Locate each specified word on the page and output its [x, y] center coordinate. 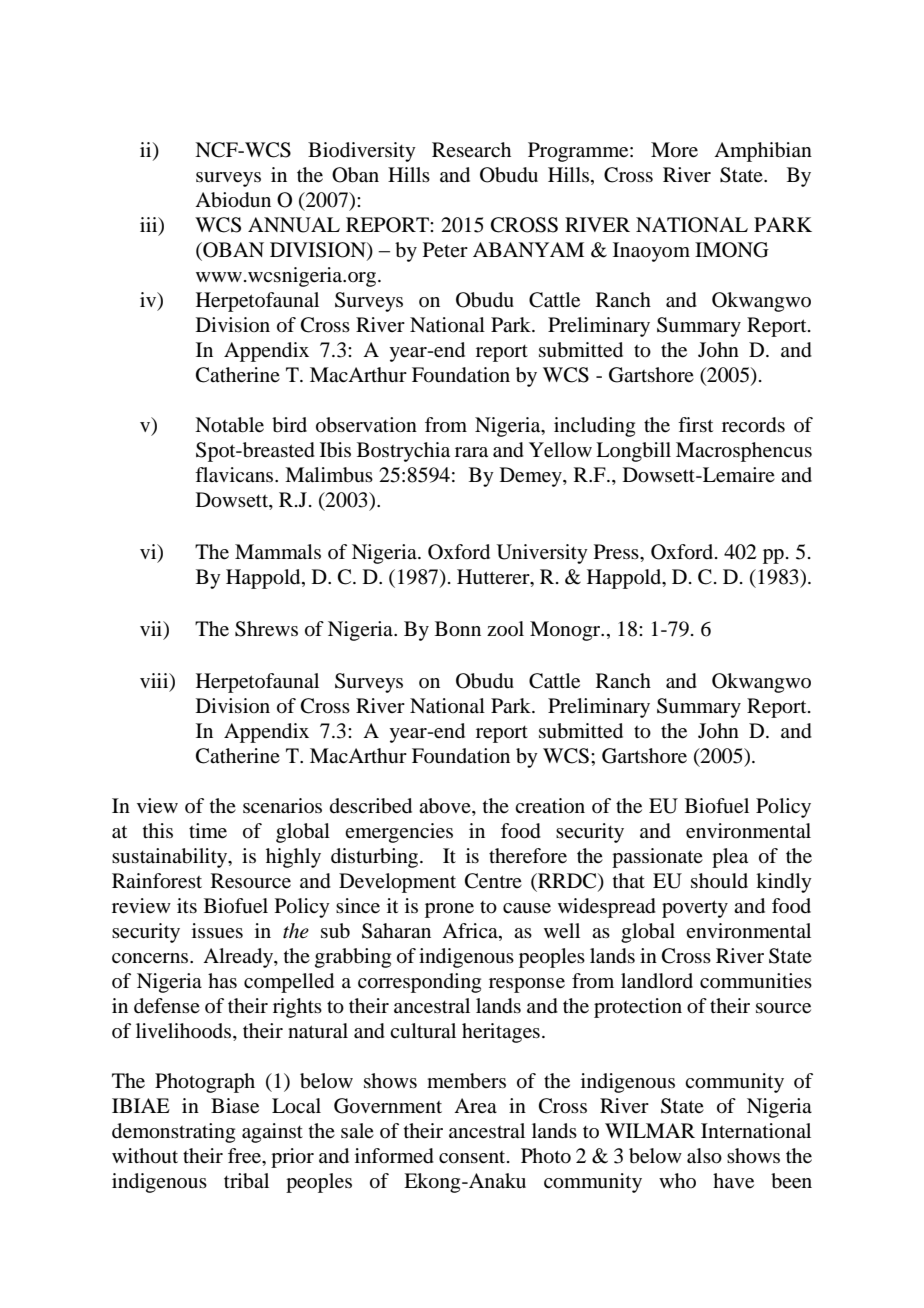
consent [473, 1157]
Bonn [458, 629]
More [674, 150]
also [704, 1156]
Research [471, 149]
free [245, 1156]
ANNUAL [294, 225]
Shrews [266, 629]
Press [617, 552]
